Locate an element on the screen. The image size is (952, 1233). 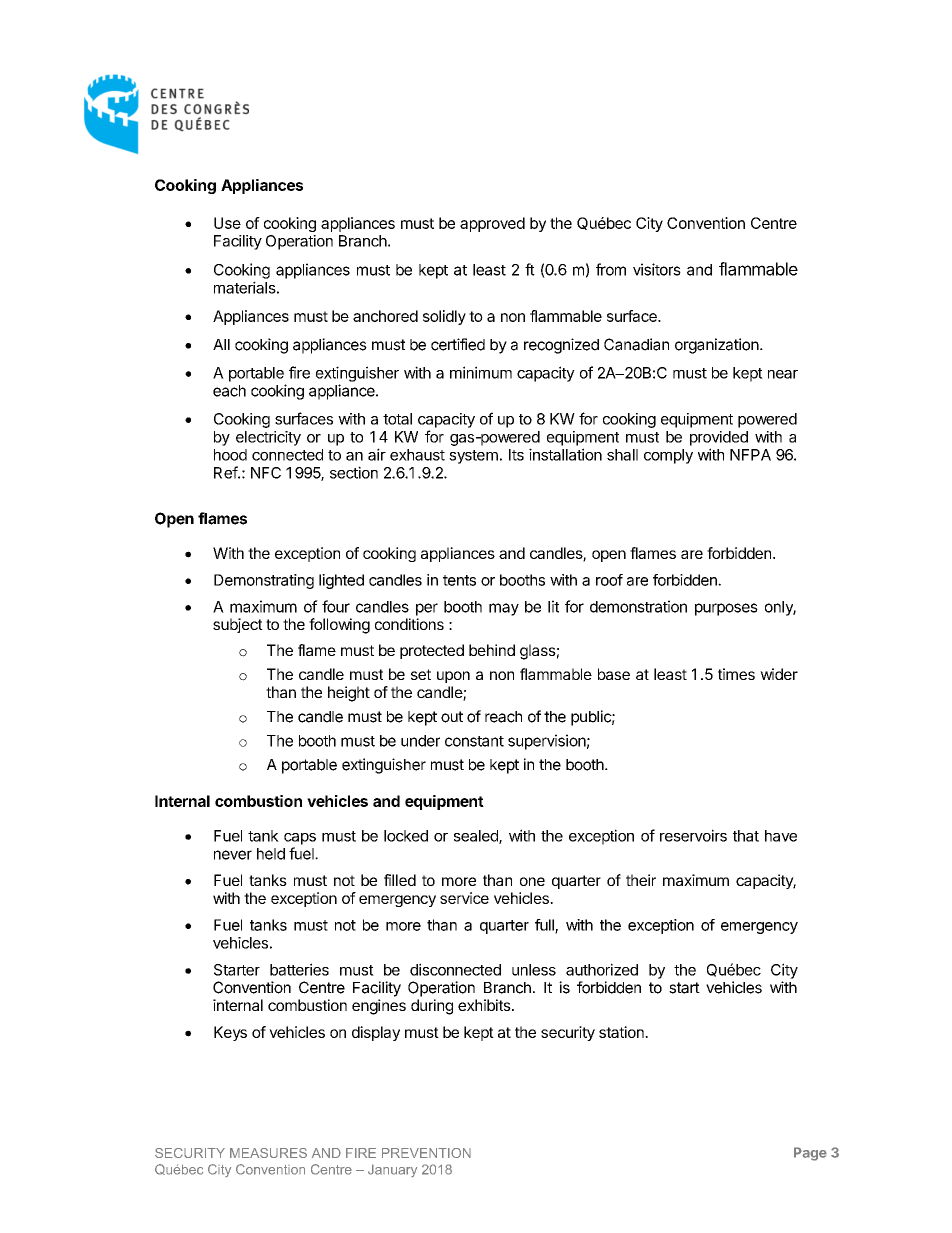
batteries is located at coordinates (299, 969).
